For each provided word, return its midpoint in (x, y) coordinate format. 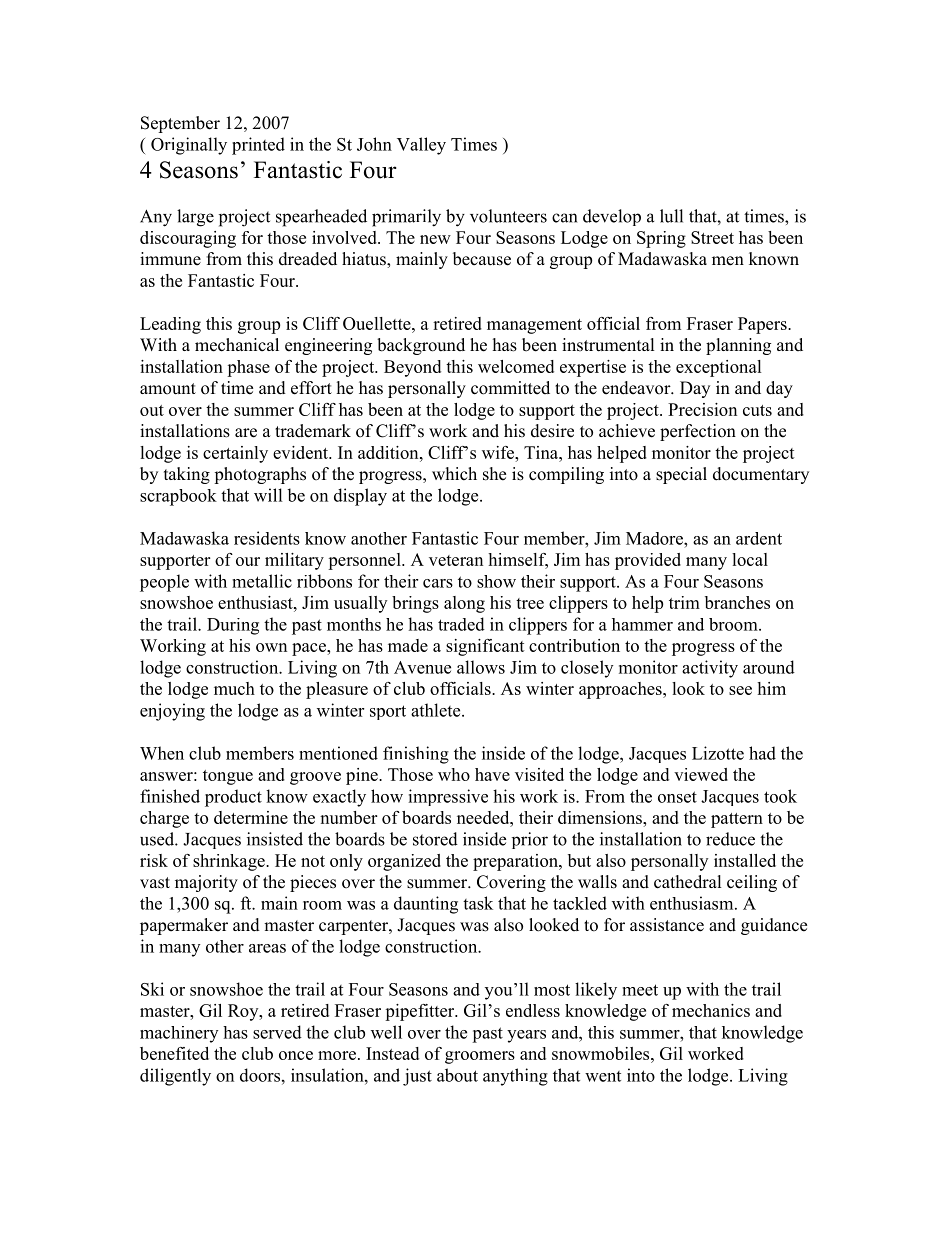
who (454, 774)
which (454, 474)
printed (258, 146)
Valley (421, 146)
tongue (228, 777)
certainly (235, 454)
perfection (698, 432)
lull (671, 216)
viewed (701, 774)
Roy (244, 1012)
